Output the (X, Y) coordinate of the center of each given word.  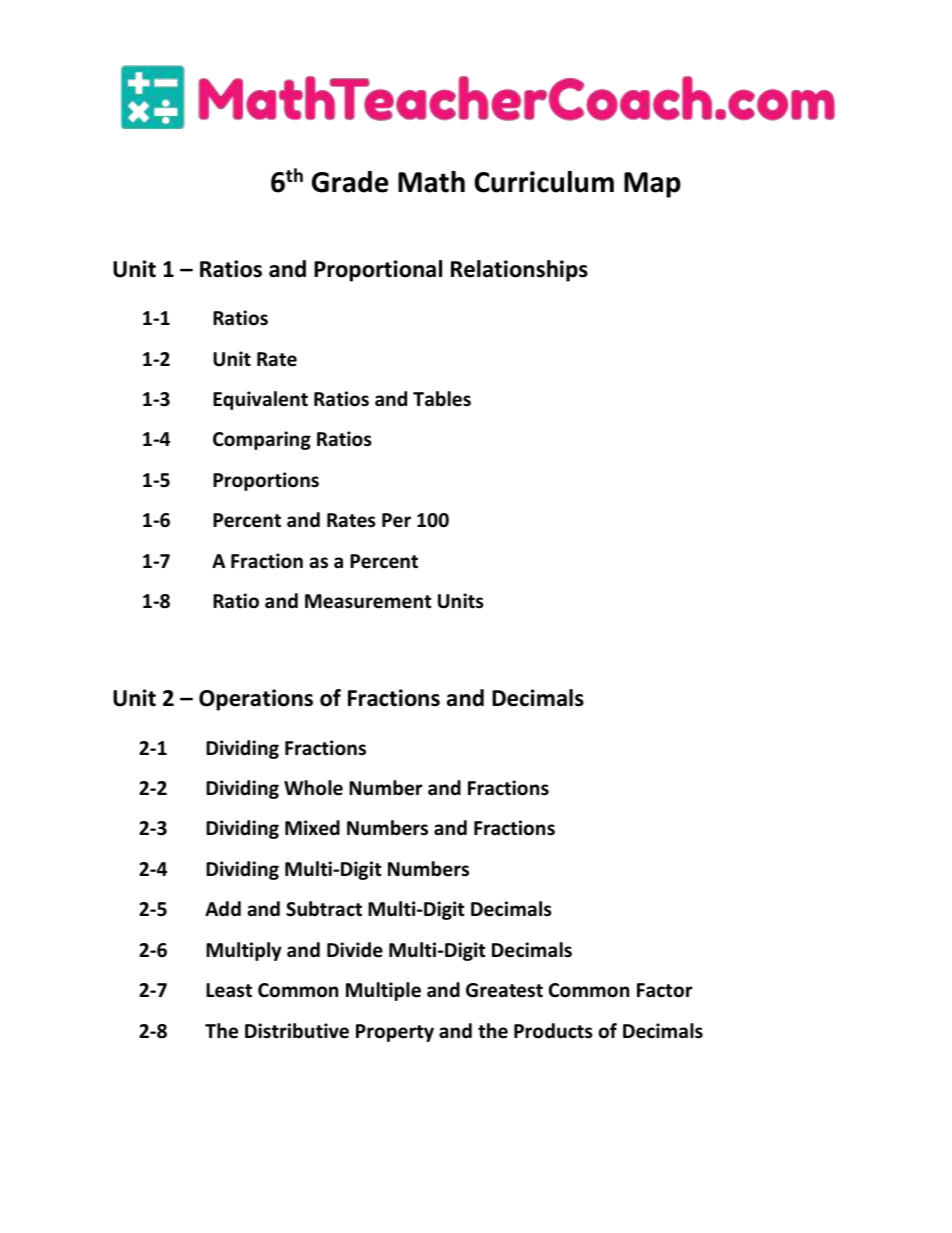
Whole (313, 788)
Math (431, 182)
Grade (350, 182)
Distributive (297, 1031)
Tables (442, 399)
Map (652, 185)
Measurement (368, 601)
